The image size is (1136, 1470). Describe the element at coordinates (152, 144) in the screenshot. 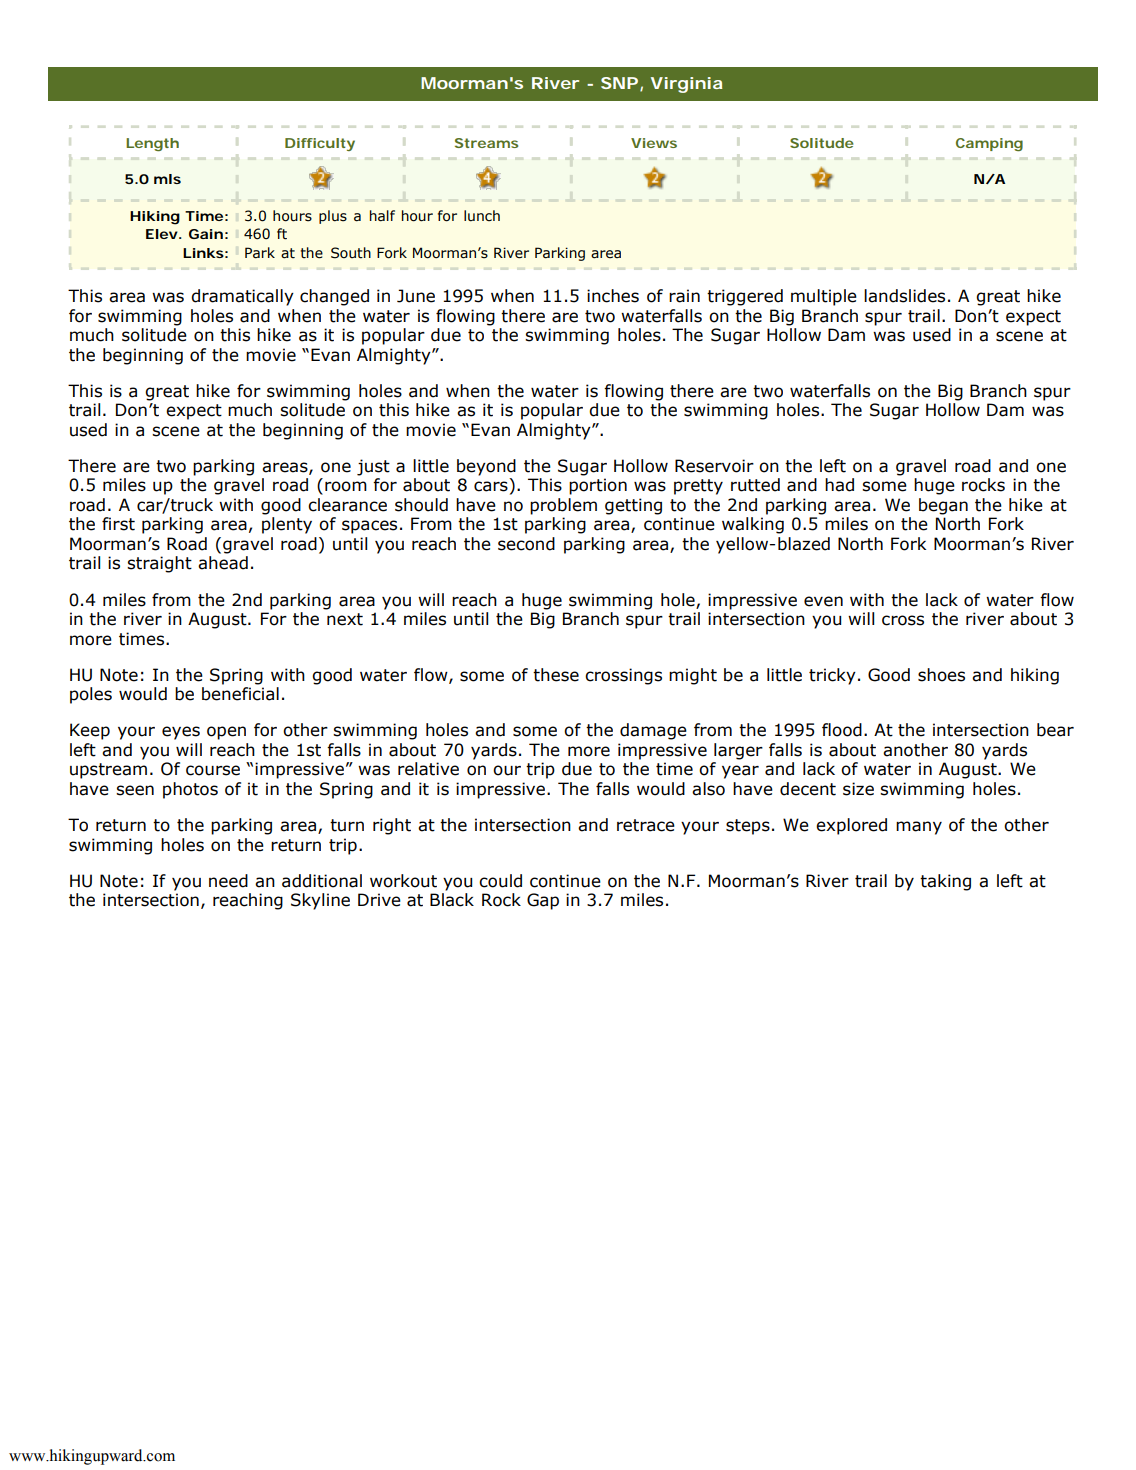

I see `Length` at that location.
